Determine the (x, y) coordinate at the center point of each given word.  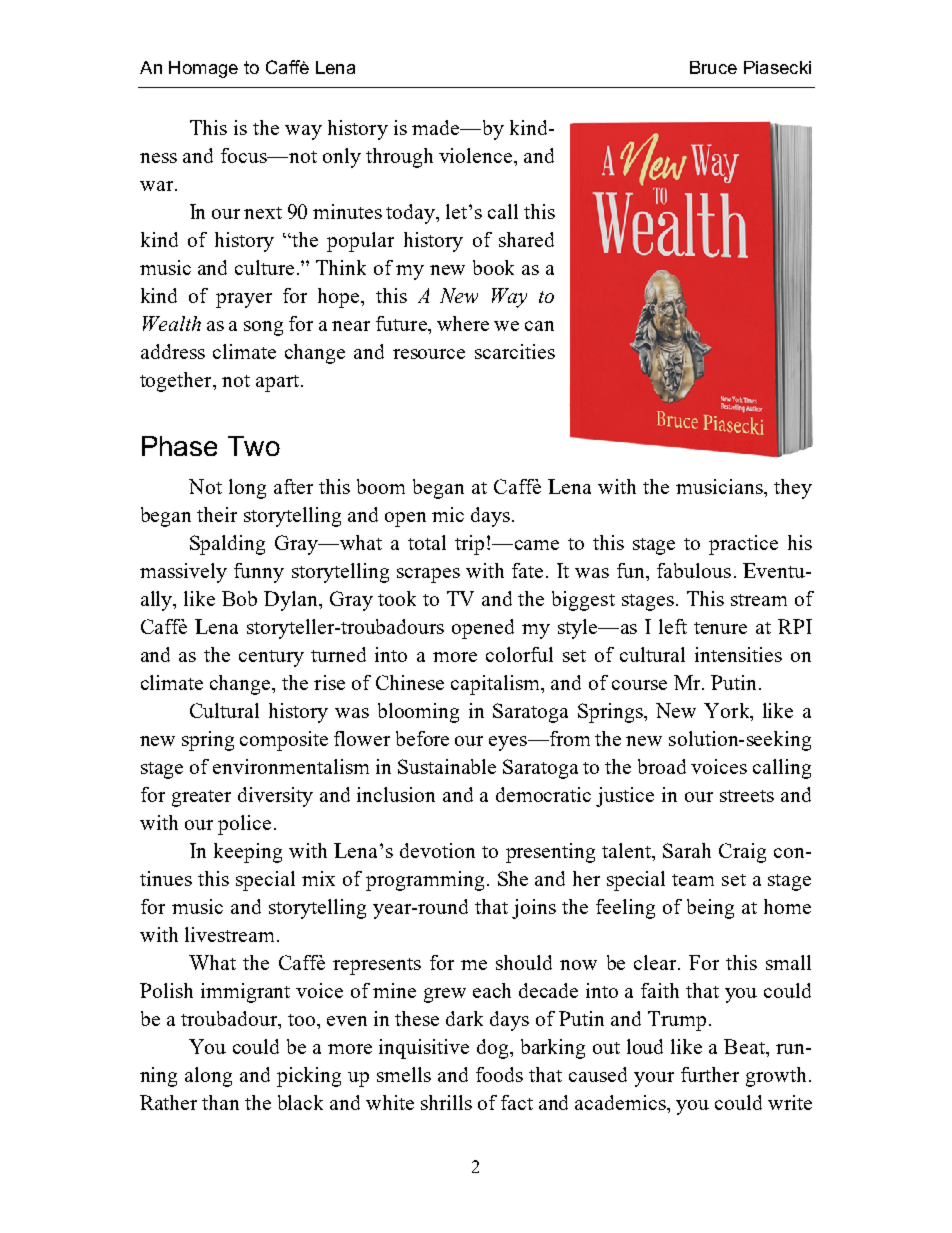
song (263, 328)
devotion (437, 850)
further (710, 1074)
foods (499, 1074)
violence (477, 155)
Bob (239, 598)
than (220, 1102)
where (463, 323)
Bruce (713, 67)
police (244, 825)
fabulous (694, 570)
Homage (203, 69)
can (539, 326)
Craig (742, 853)
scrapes (428, 575)
